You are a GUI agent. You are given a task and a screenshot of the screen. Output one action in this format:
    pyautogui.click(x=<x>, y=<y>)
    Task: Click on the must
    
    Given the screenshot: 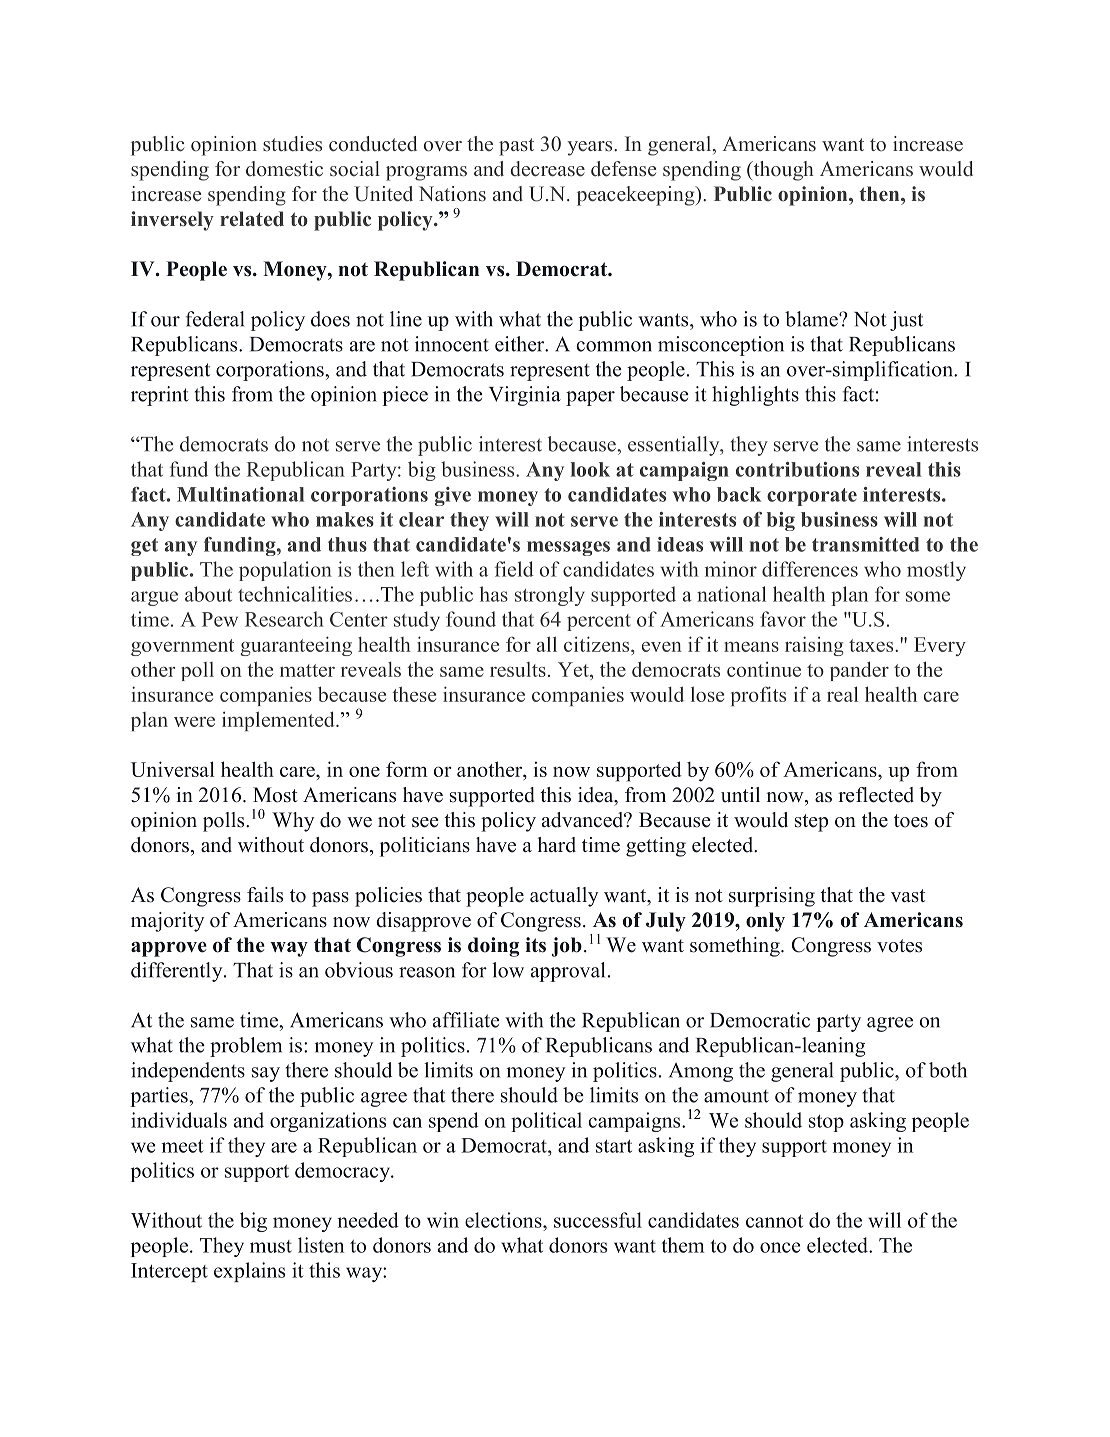 What is the action you would take?
    pyautogui.click(x=271, y=1246)
